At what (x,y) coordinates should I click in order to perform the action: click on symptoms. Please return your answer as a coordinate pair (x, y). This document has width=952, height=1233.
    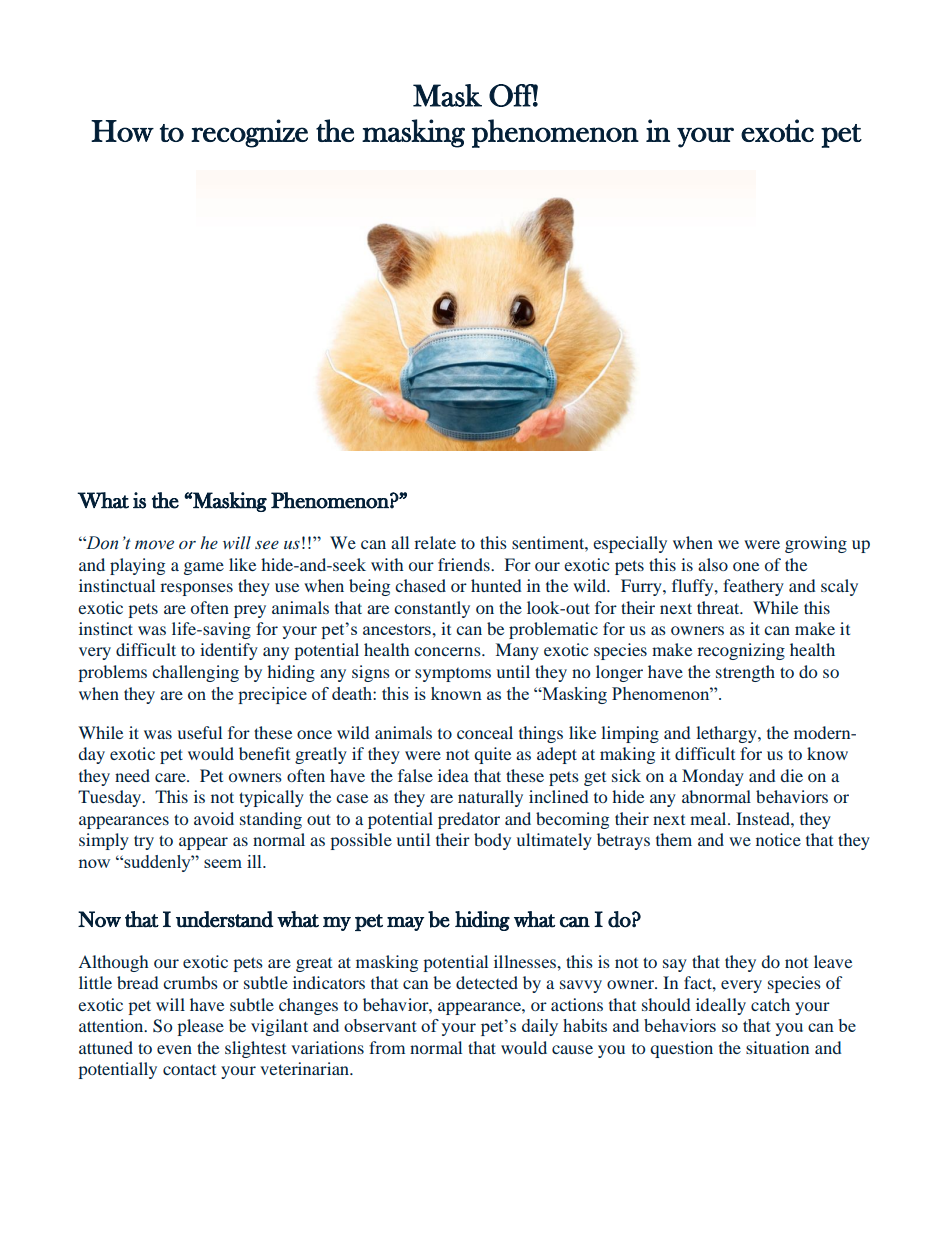
    Looking at the image, I should click on (453, 675).
